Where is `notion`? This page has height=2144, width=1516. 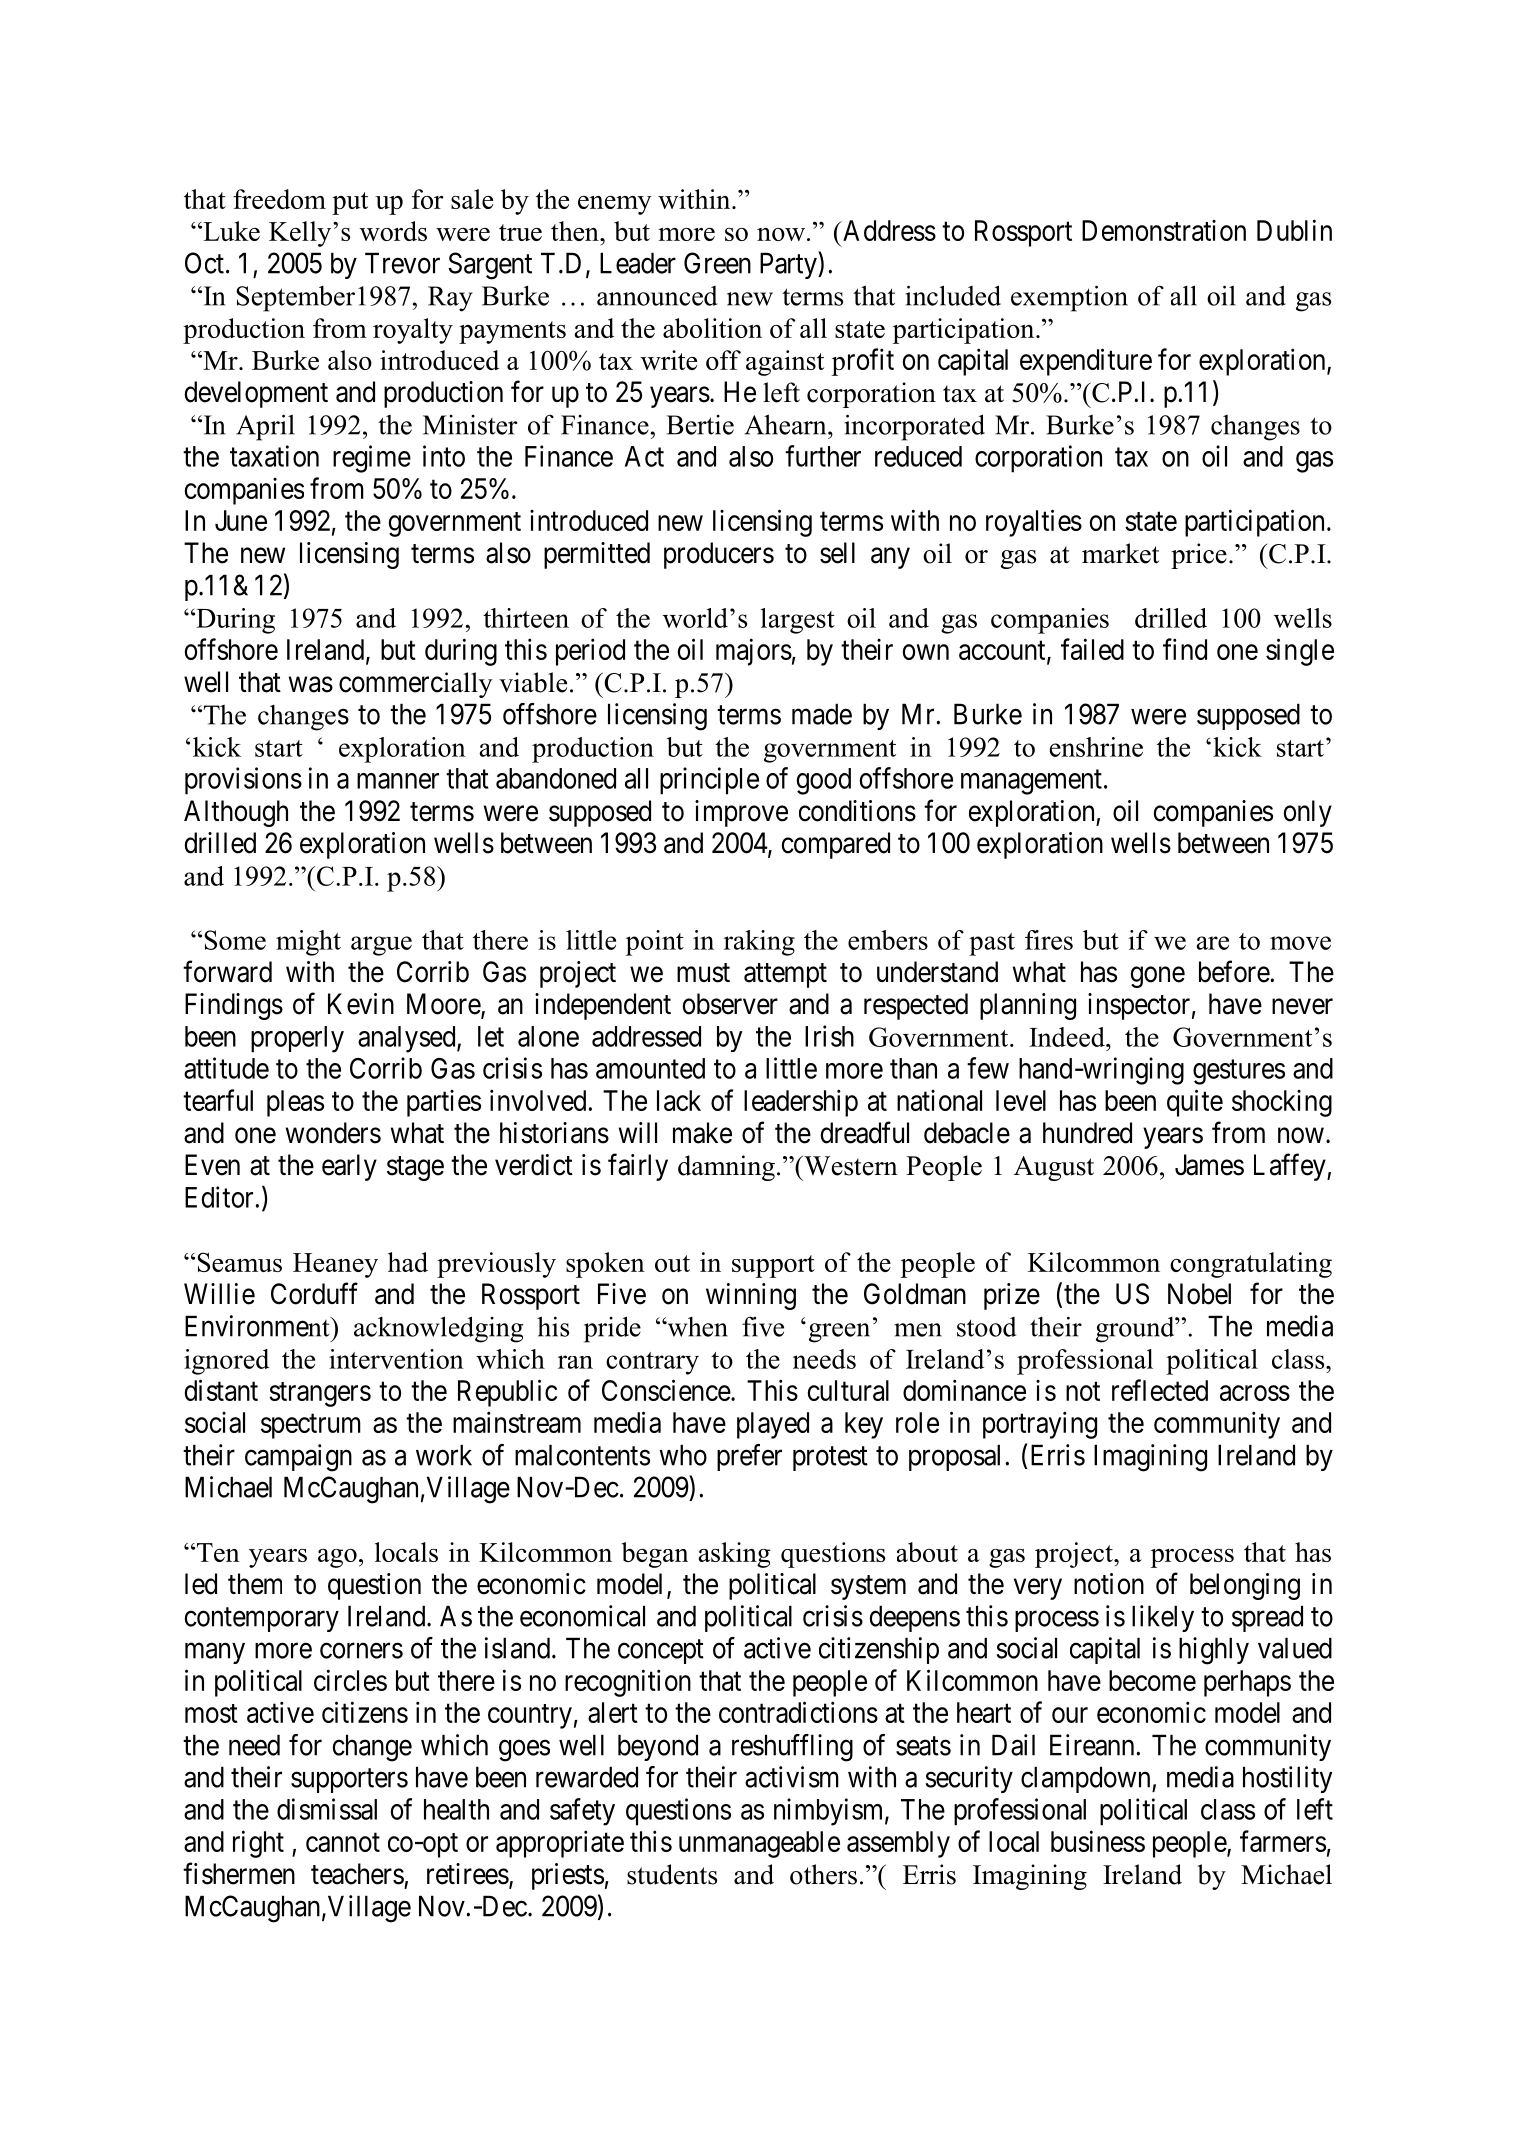
notion is located at coordinates (1109, 1584).
